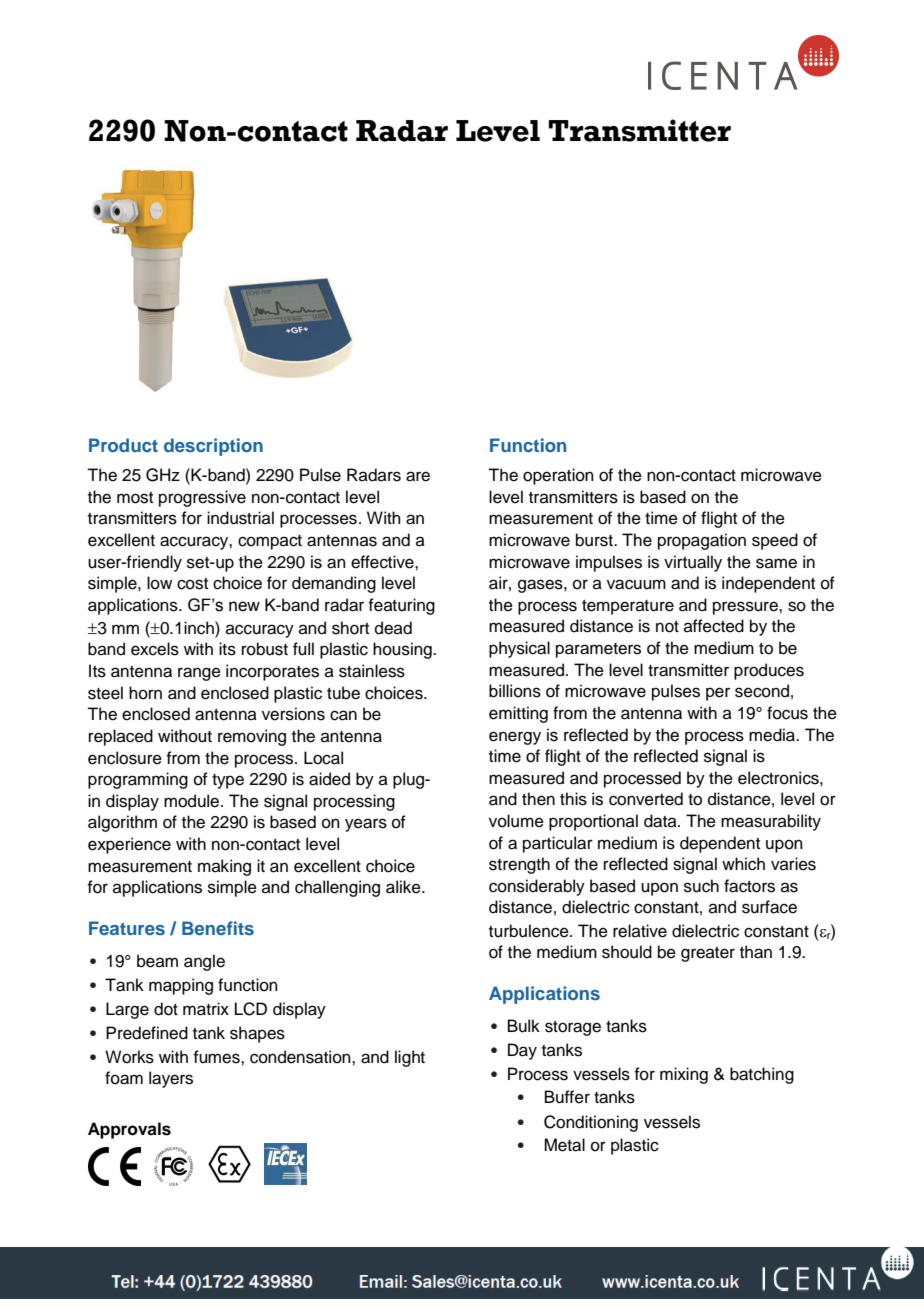 The image size is (924, 1308). Describe the element at coordinates (213, 447) in the screenshot. I see `description` at that location.
